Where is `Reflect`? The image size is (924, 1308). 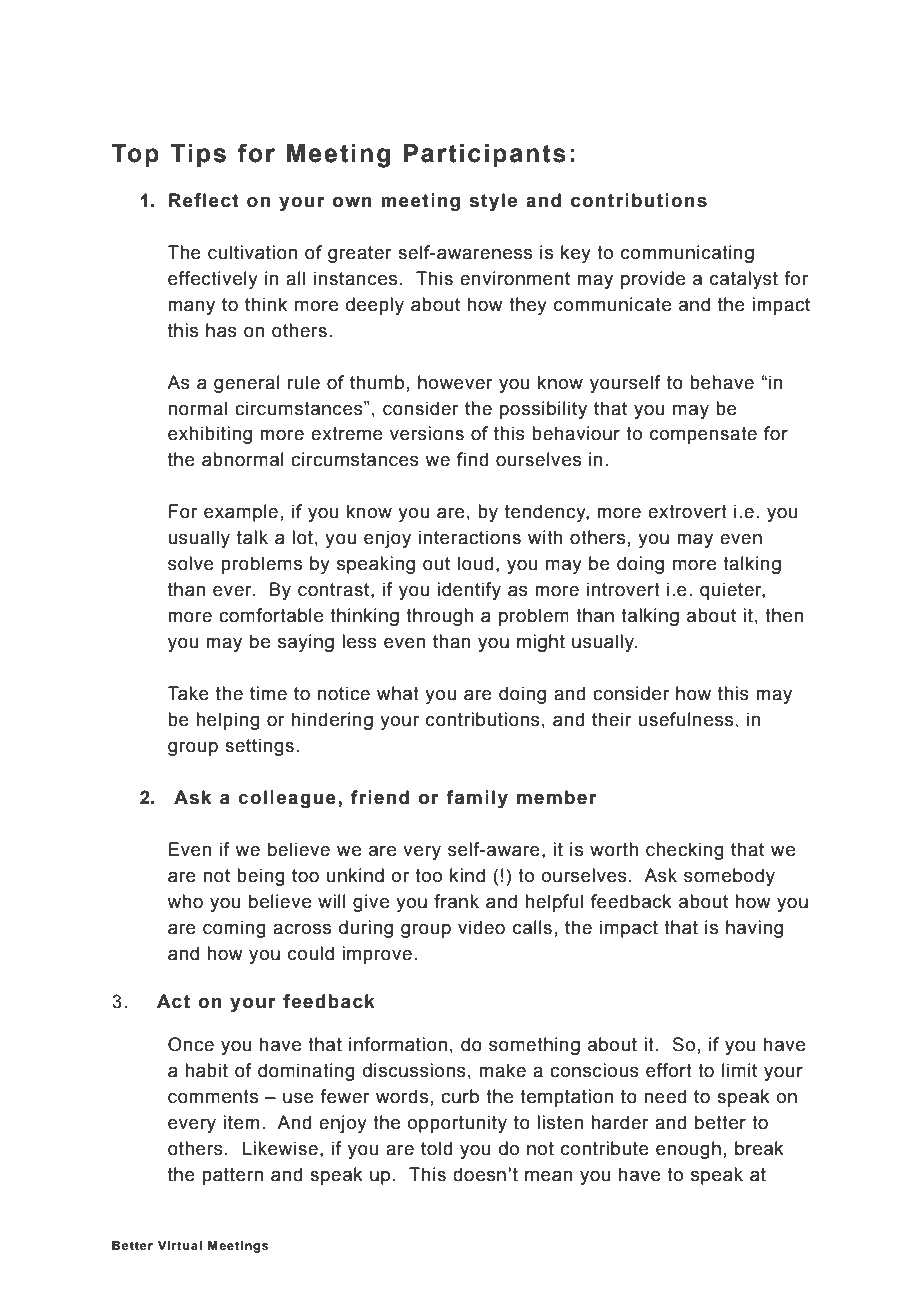
Reflect is located at coordinates (204, 200).
